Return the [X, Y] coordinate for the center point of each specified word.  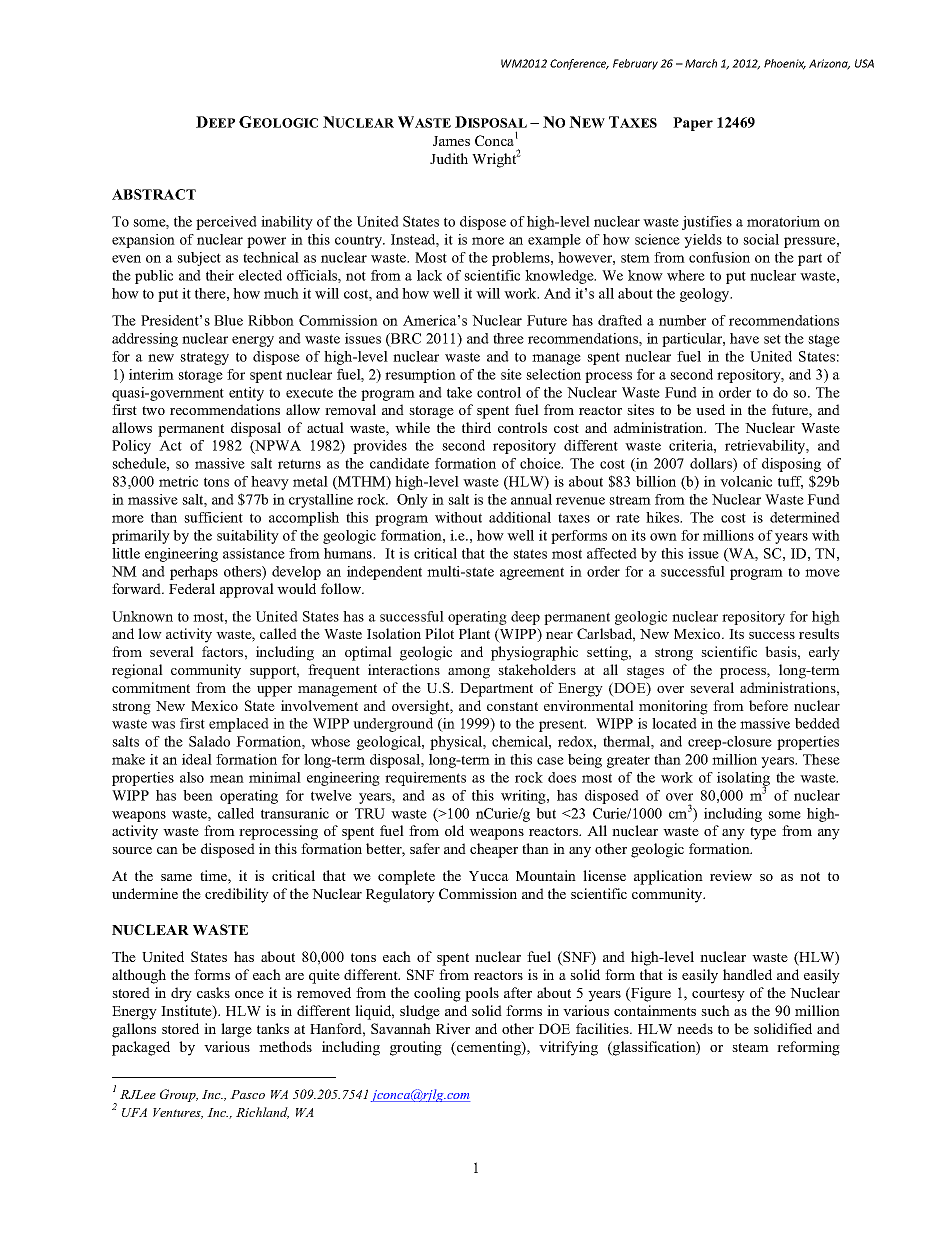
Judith [449, 158]
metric [178, 481]
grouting [416, 1048]
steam [750, 1047]
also [192, 777]
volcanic [746, 481]
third [476, 427]
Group [179, 1095]
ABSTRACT [154, 194]
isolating [743, 780]
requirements [425, 779]
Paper [693, 124]
